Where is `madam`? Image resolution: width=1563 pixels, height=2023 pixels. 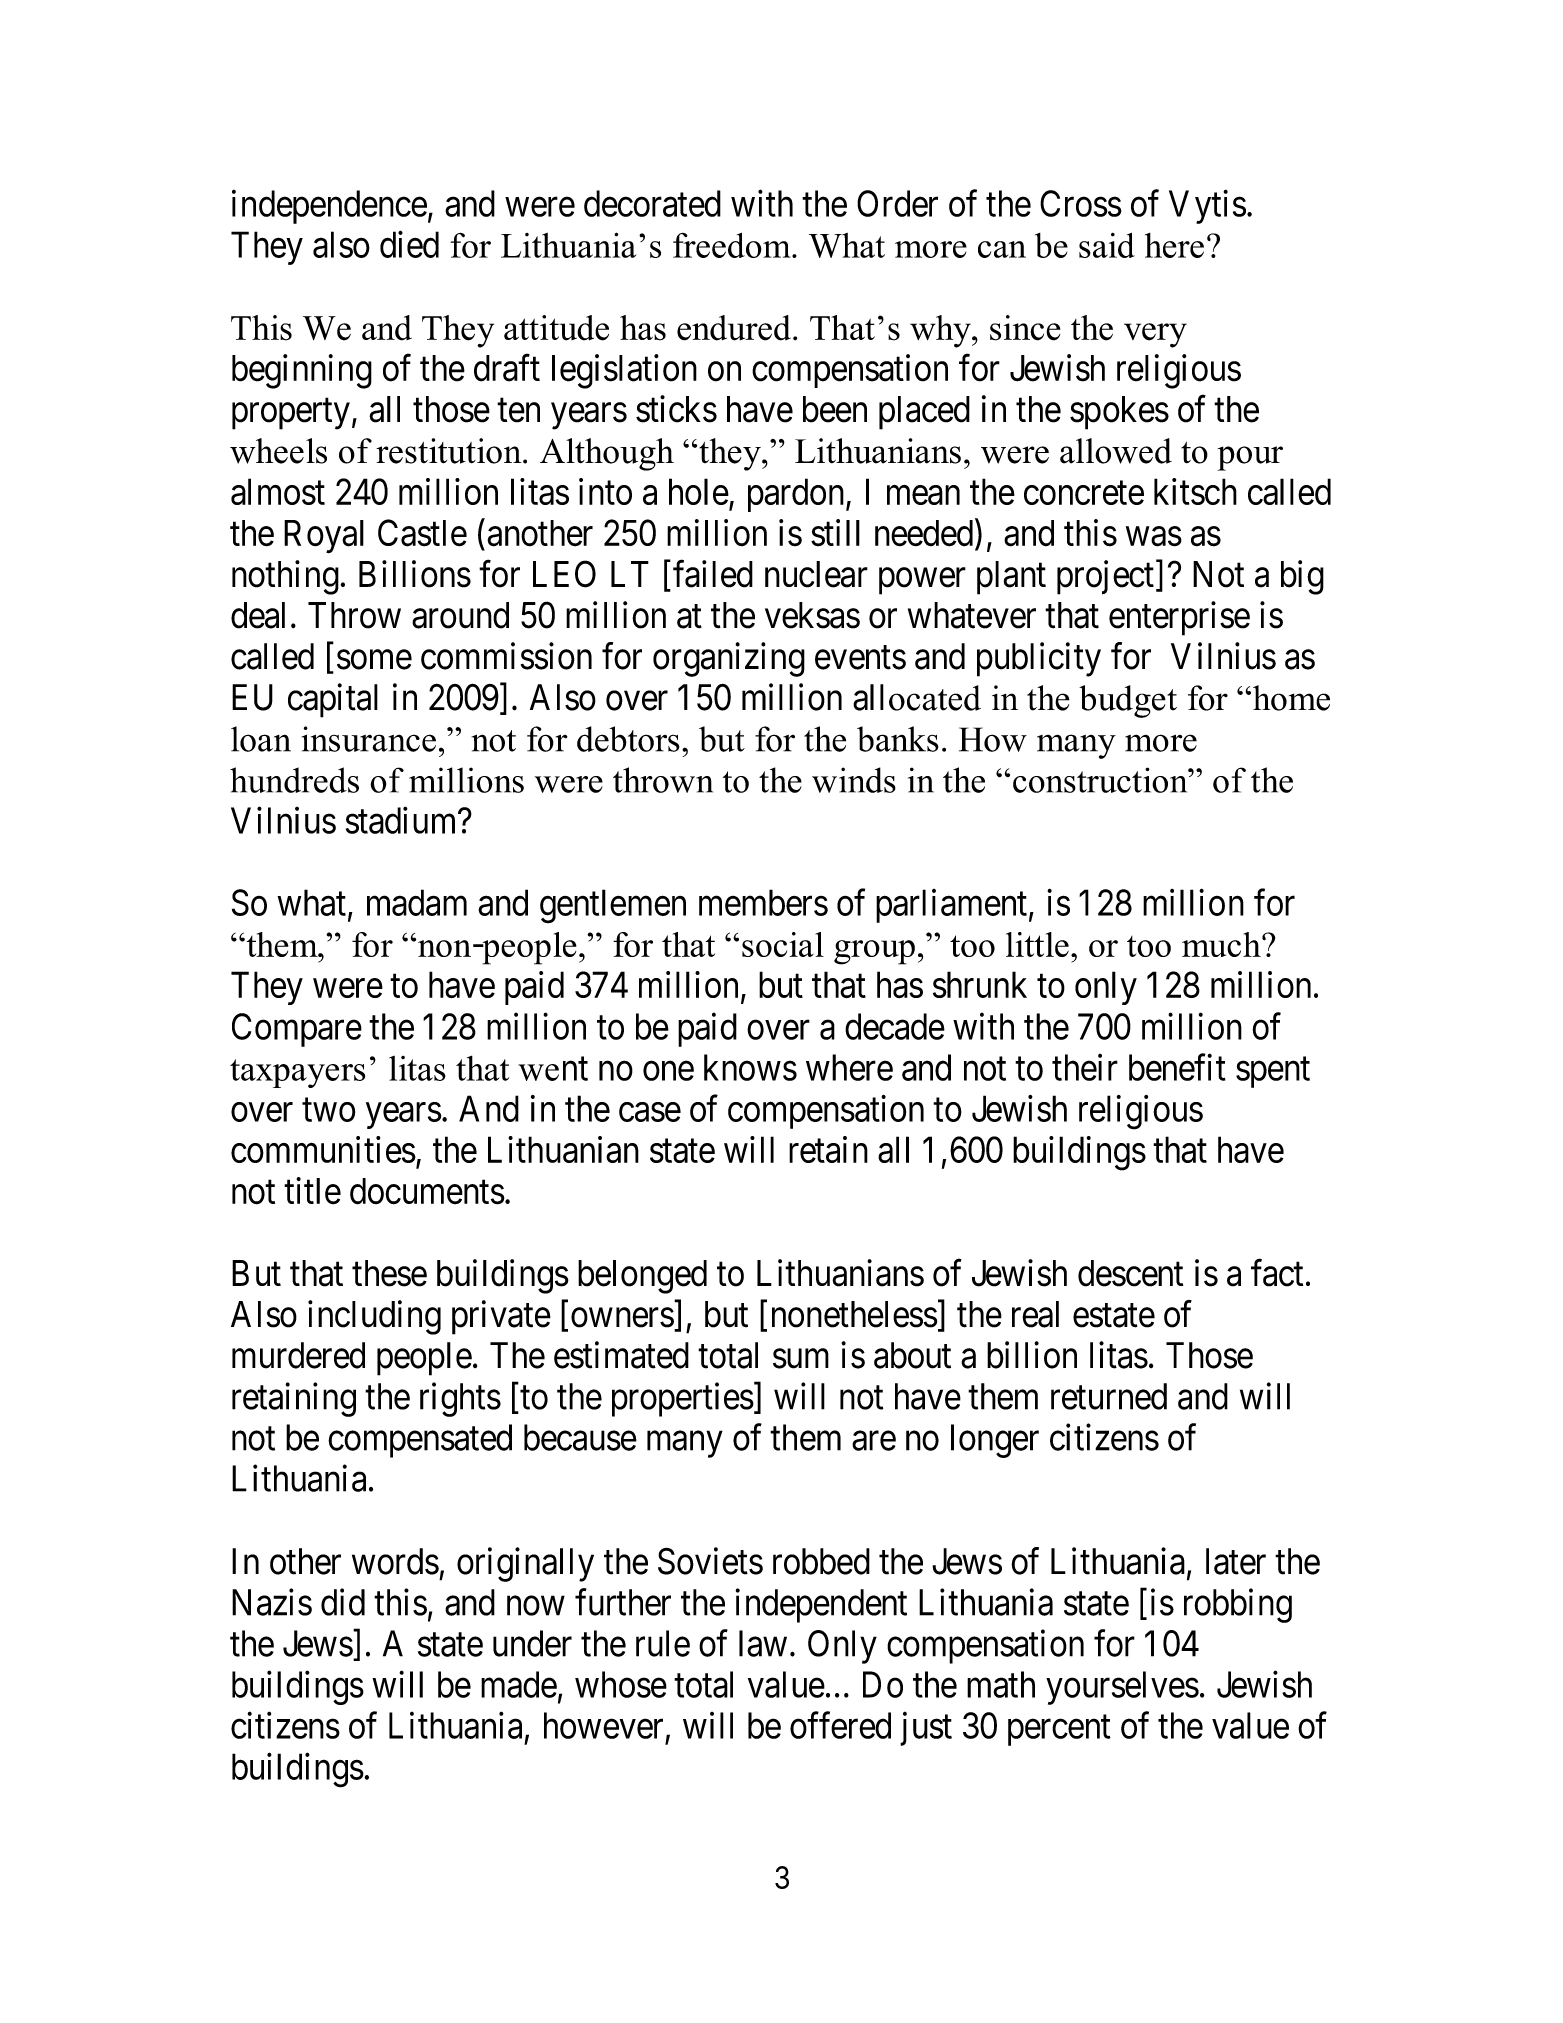
madam is located at coordinates (417, 902).
